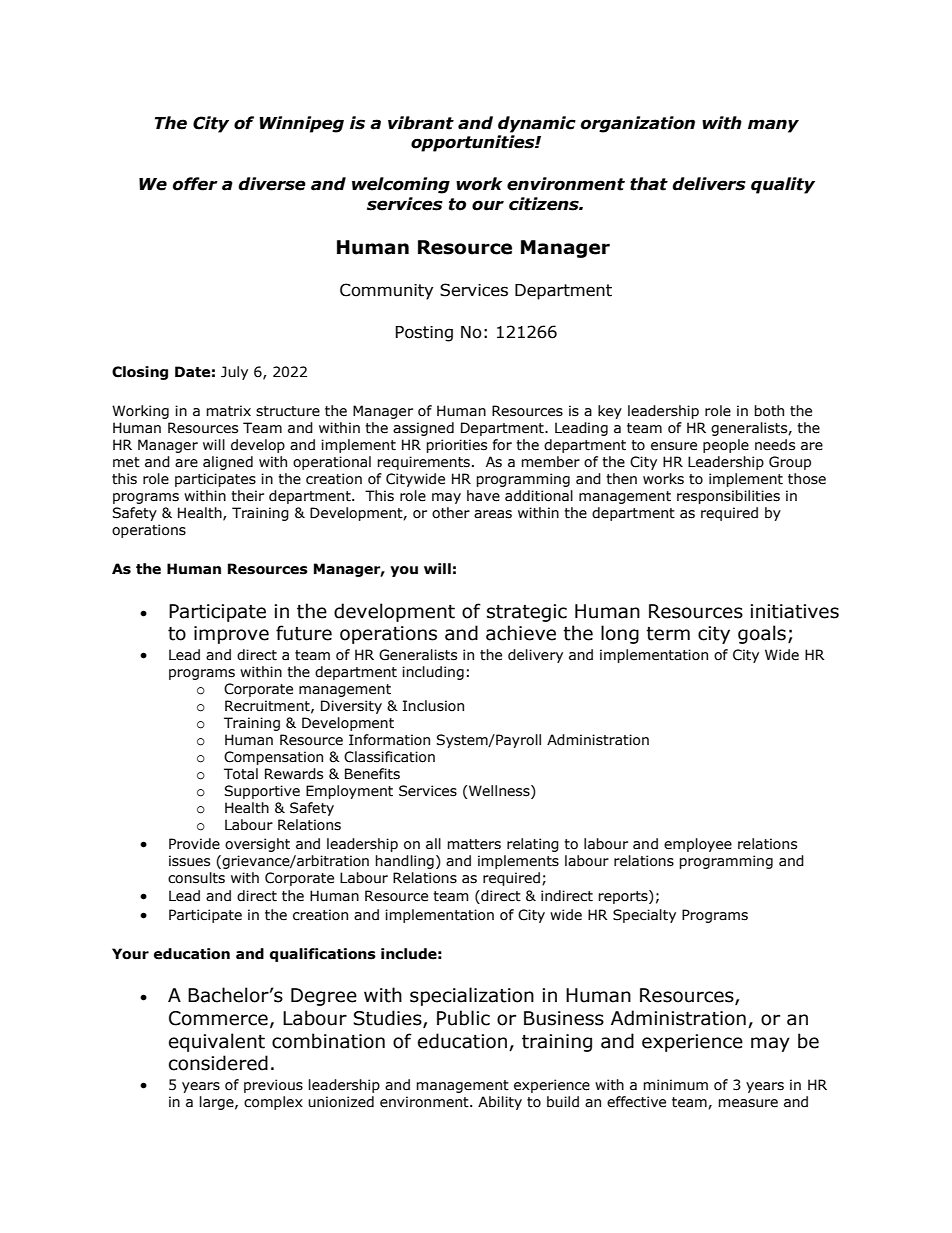 The height and width of the document is (1233, 952). Describe the element at coordinates (762, 634) in the document. I see `goals` at that location.
